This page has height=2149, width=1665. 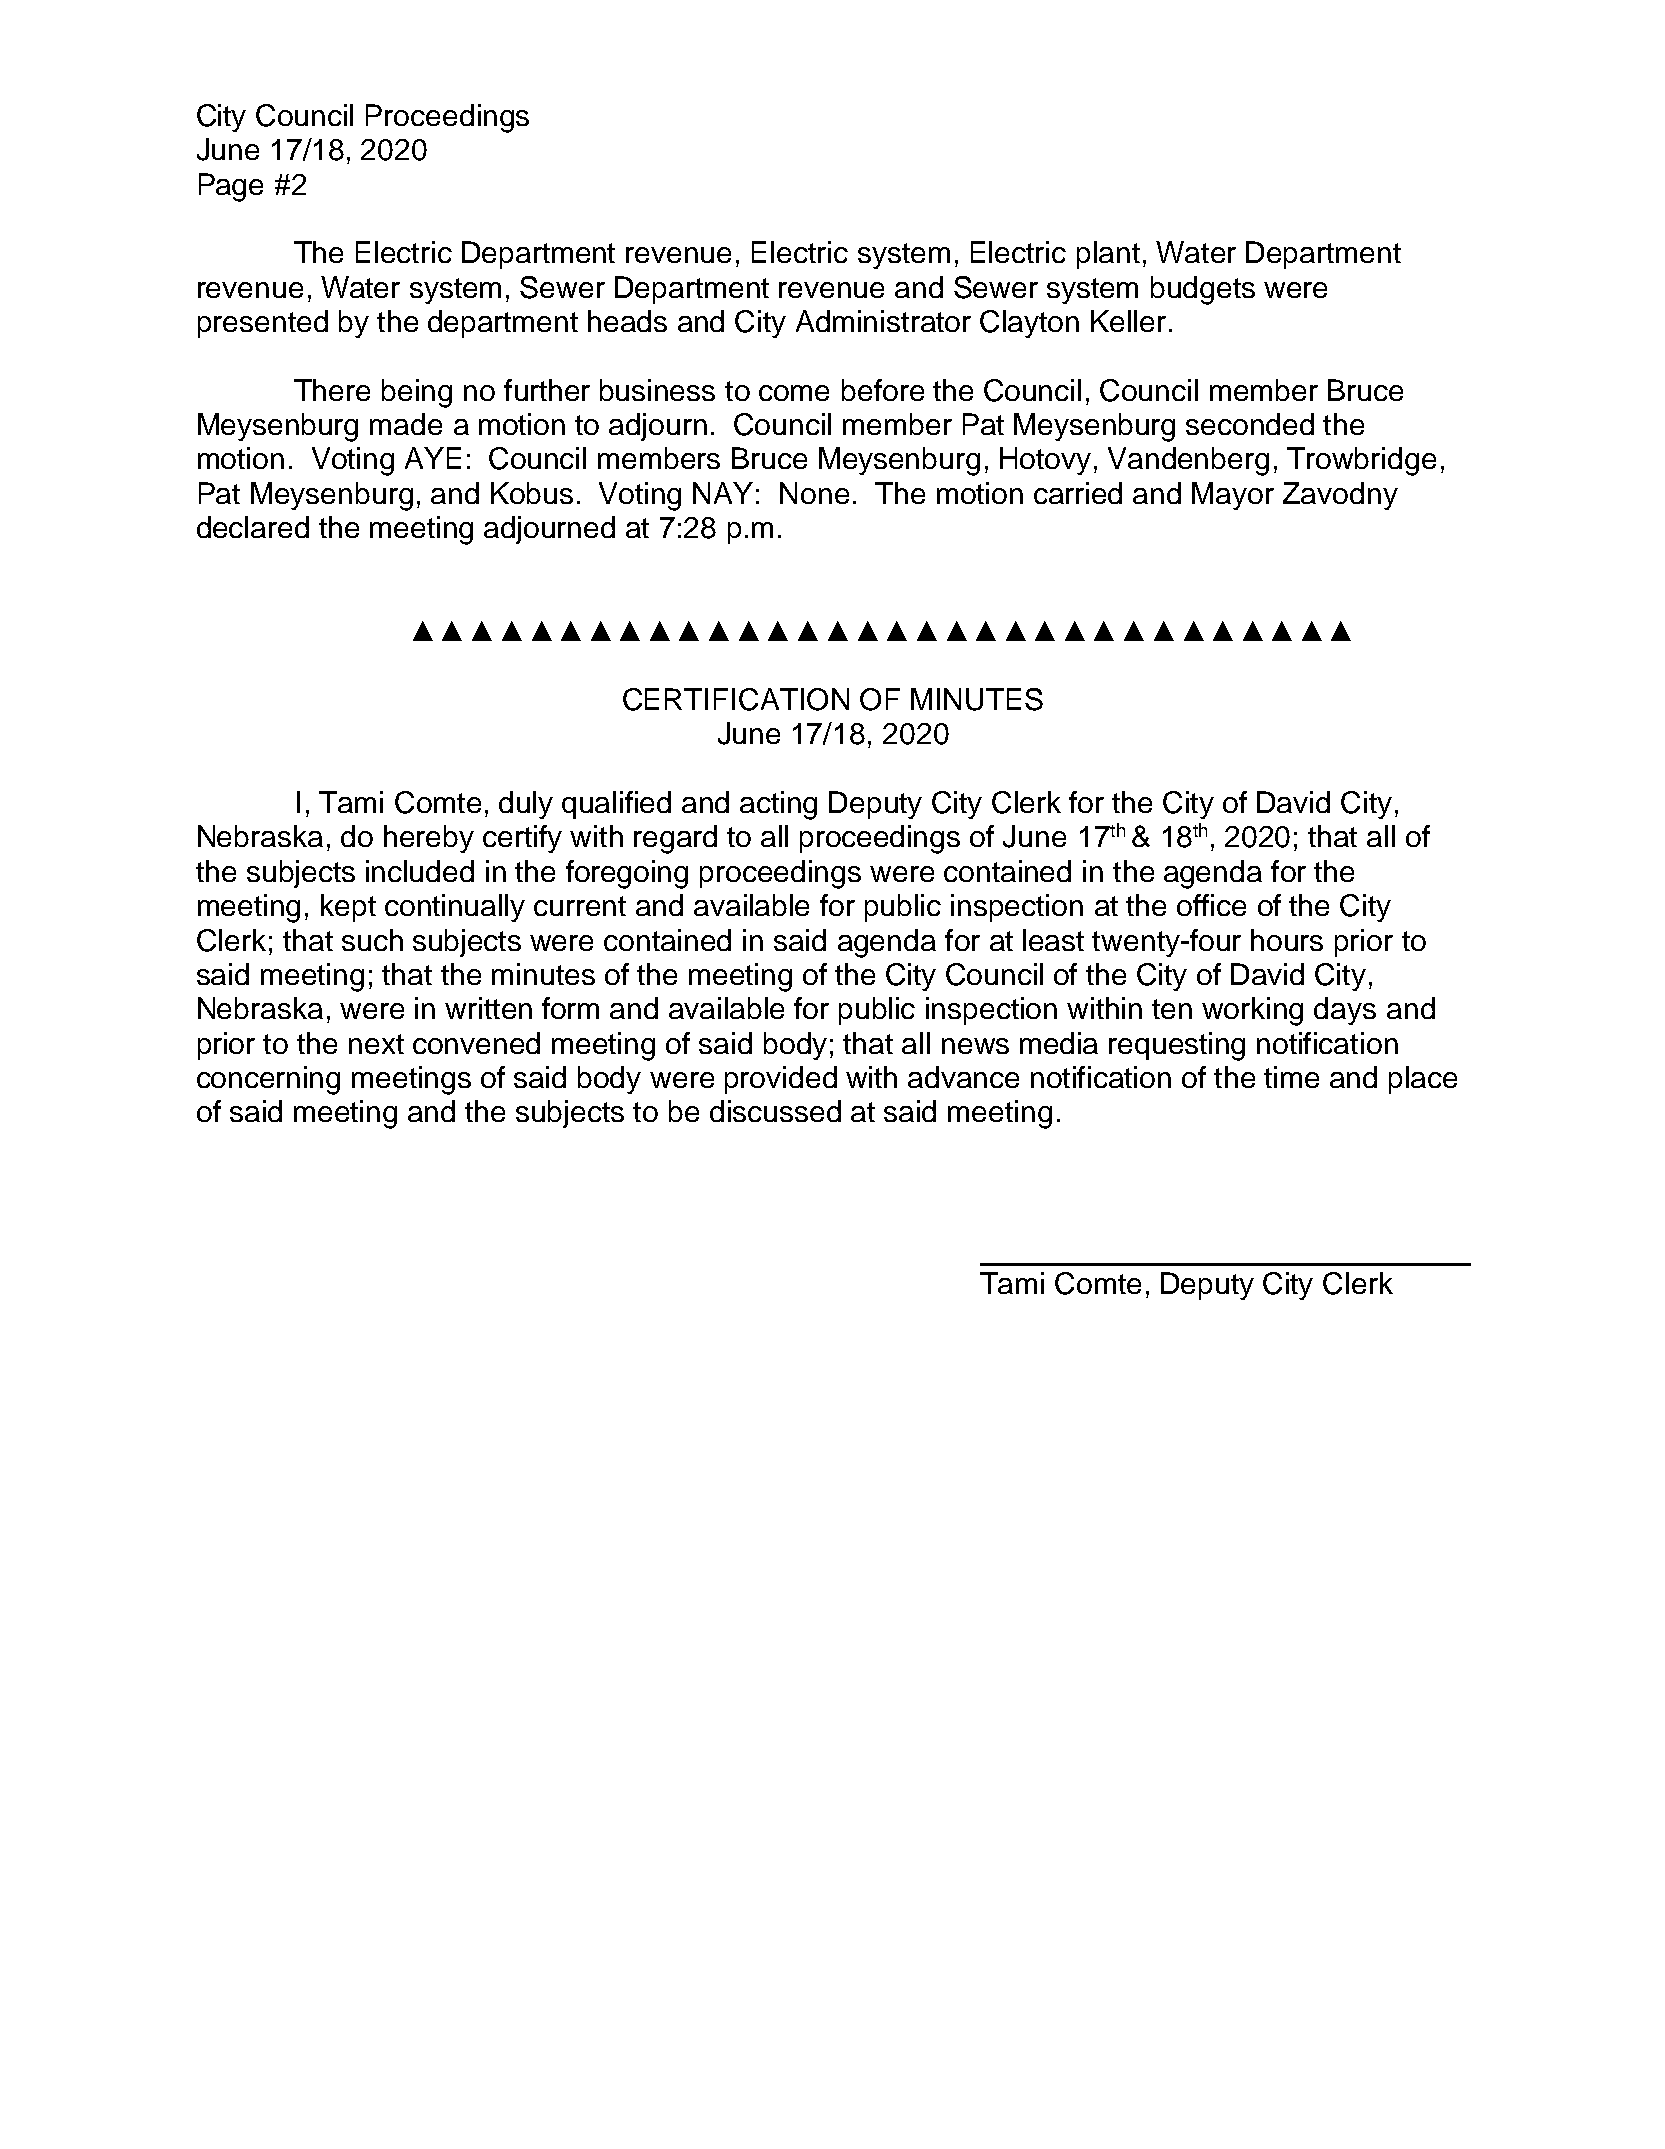 I want to click on seconded, so click(x=1250, y=424).
